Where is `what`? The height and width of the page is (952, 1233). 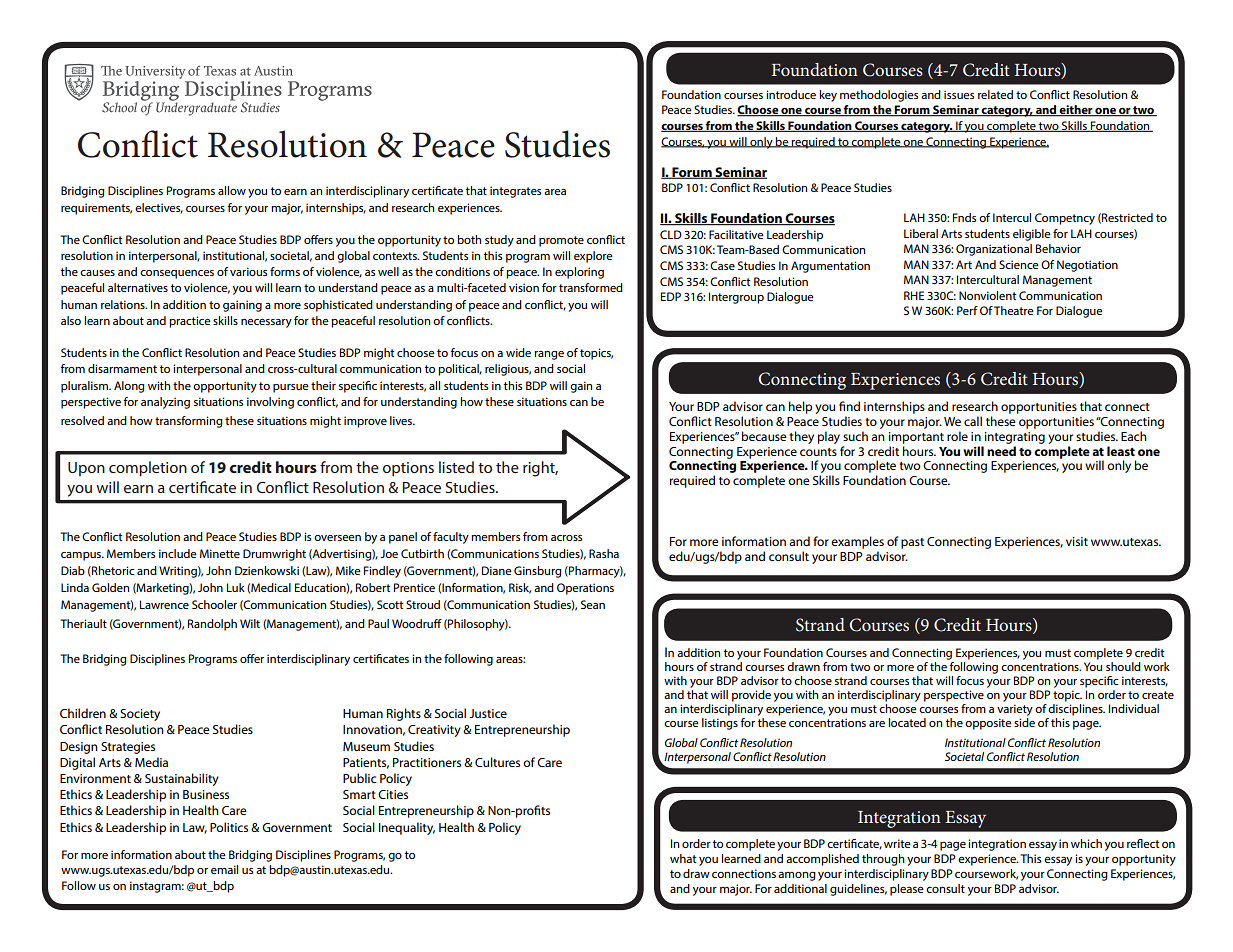
what is located at coordinates (683, 858).
